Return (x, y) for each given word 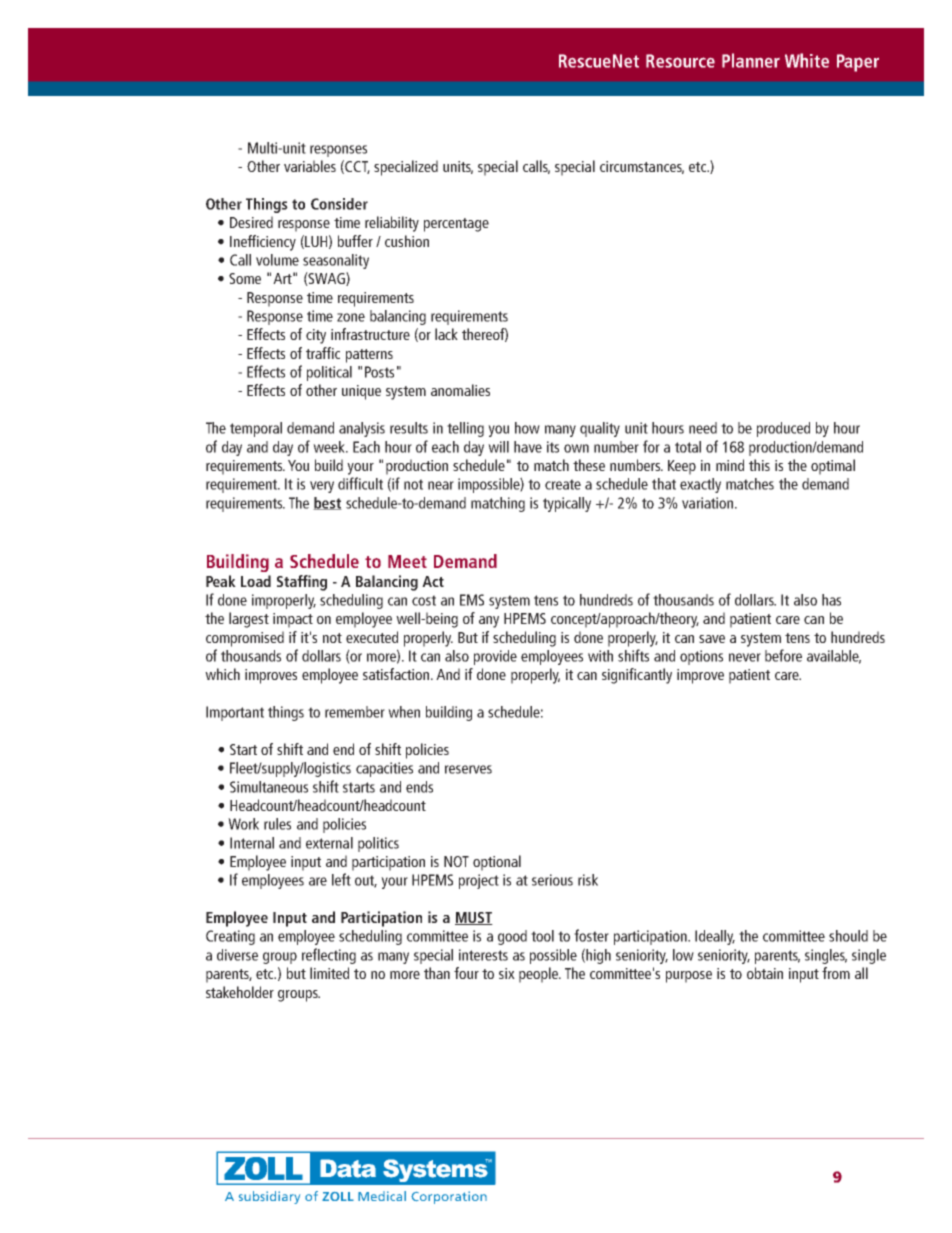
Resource (680, 61)
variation (709, 503)
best (327, 503)
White (807, 60)
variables (310, 166)
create (563, 484)
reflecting (329, 956)
